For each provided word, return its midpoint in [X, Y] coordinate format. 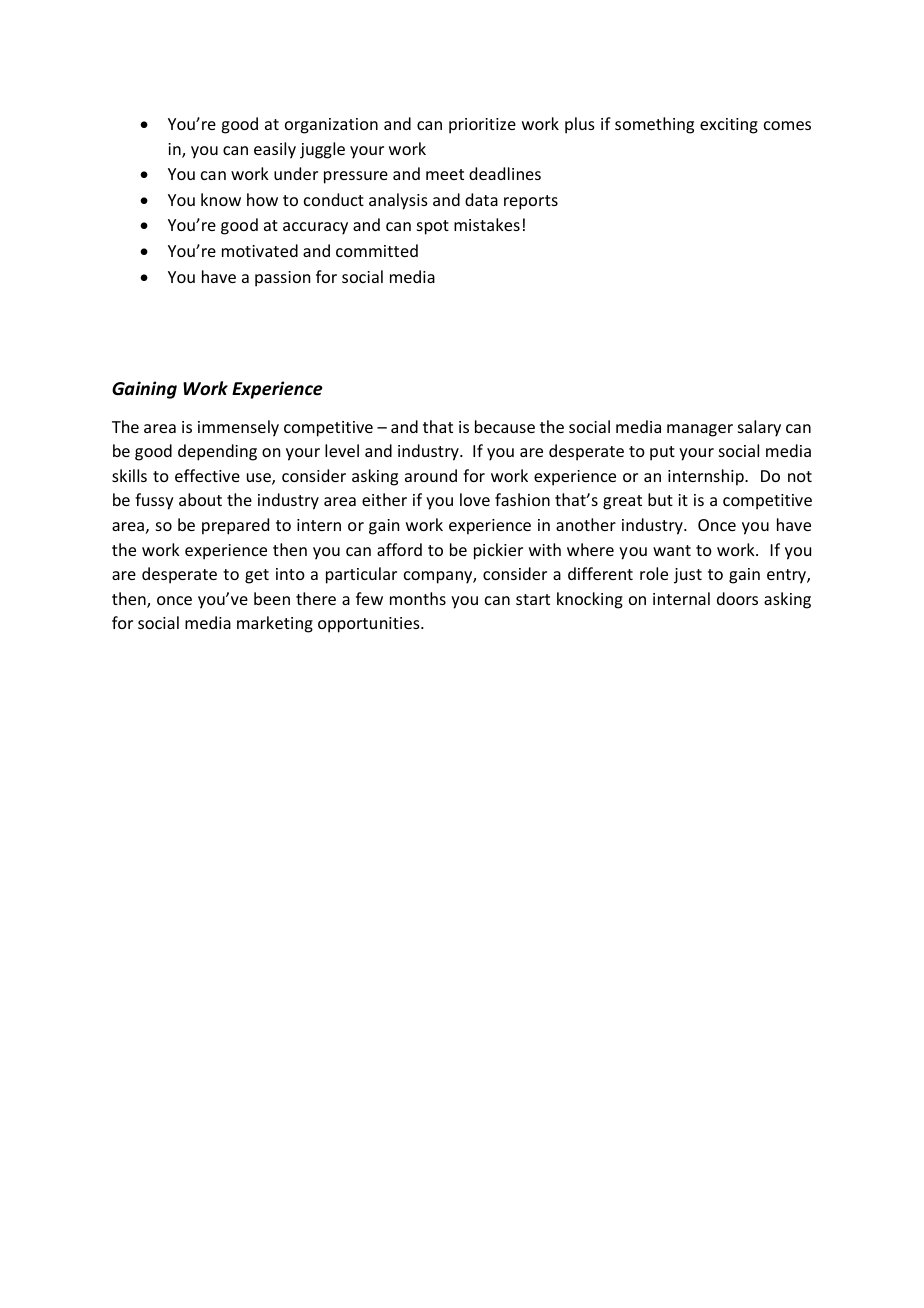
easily [275, 150]
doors [737, 598]
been [272, 598]
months [418, 598]
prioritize [482, 126]
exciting [729, 126]
